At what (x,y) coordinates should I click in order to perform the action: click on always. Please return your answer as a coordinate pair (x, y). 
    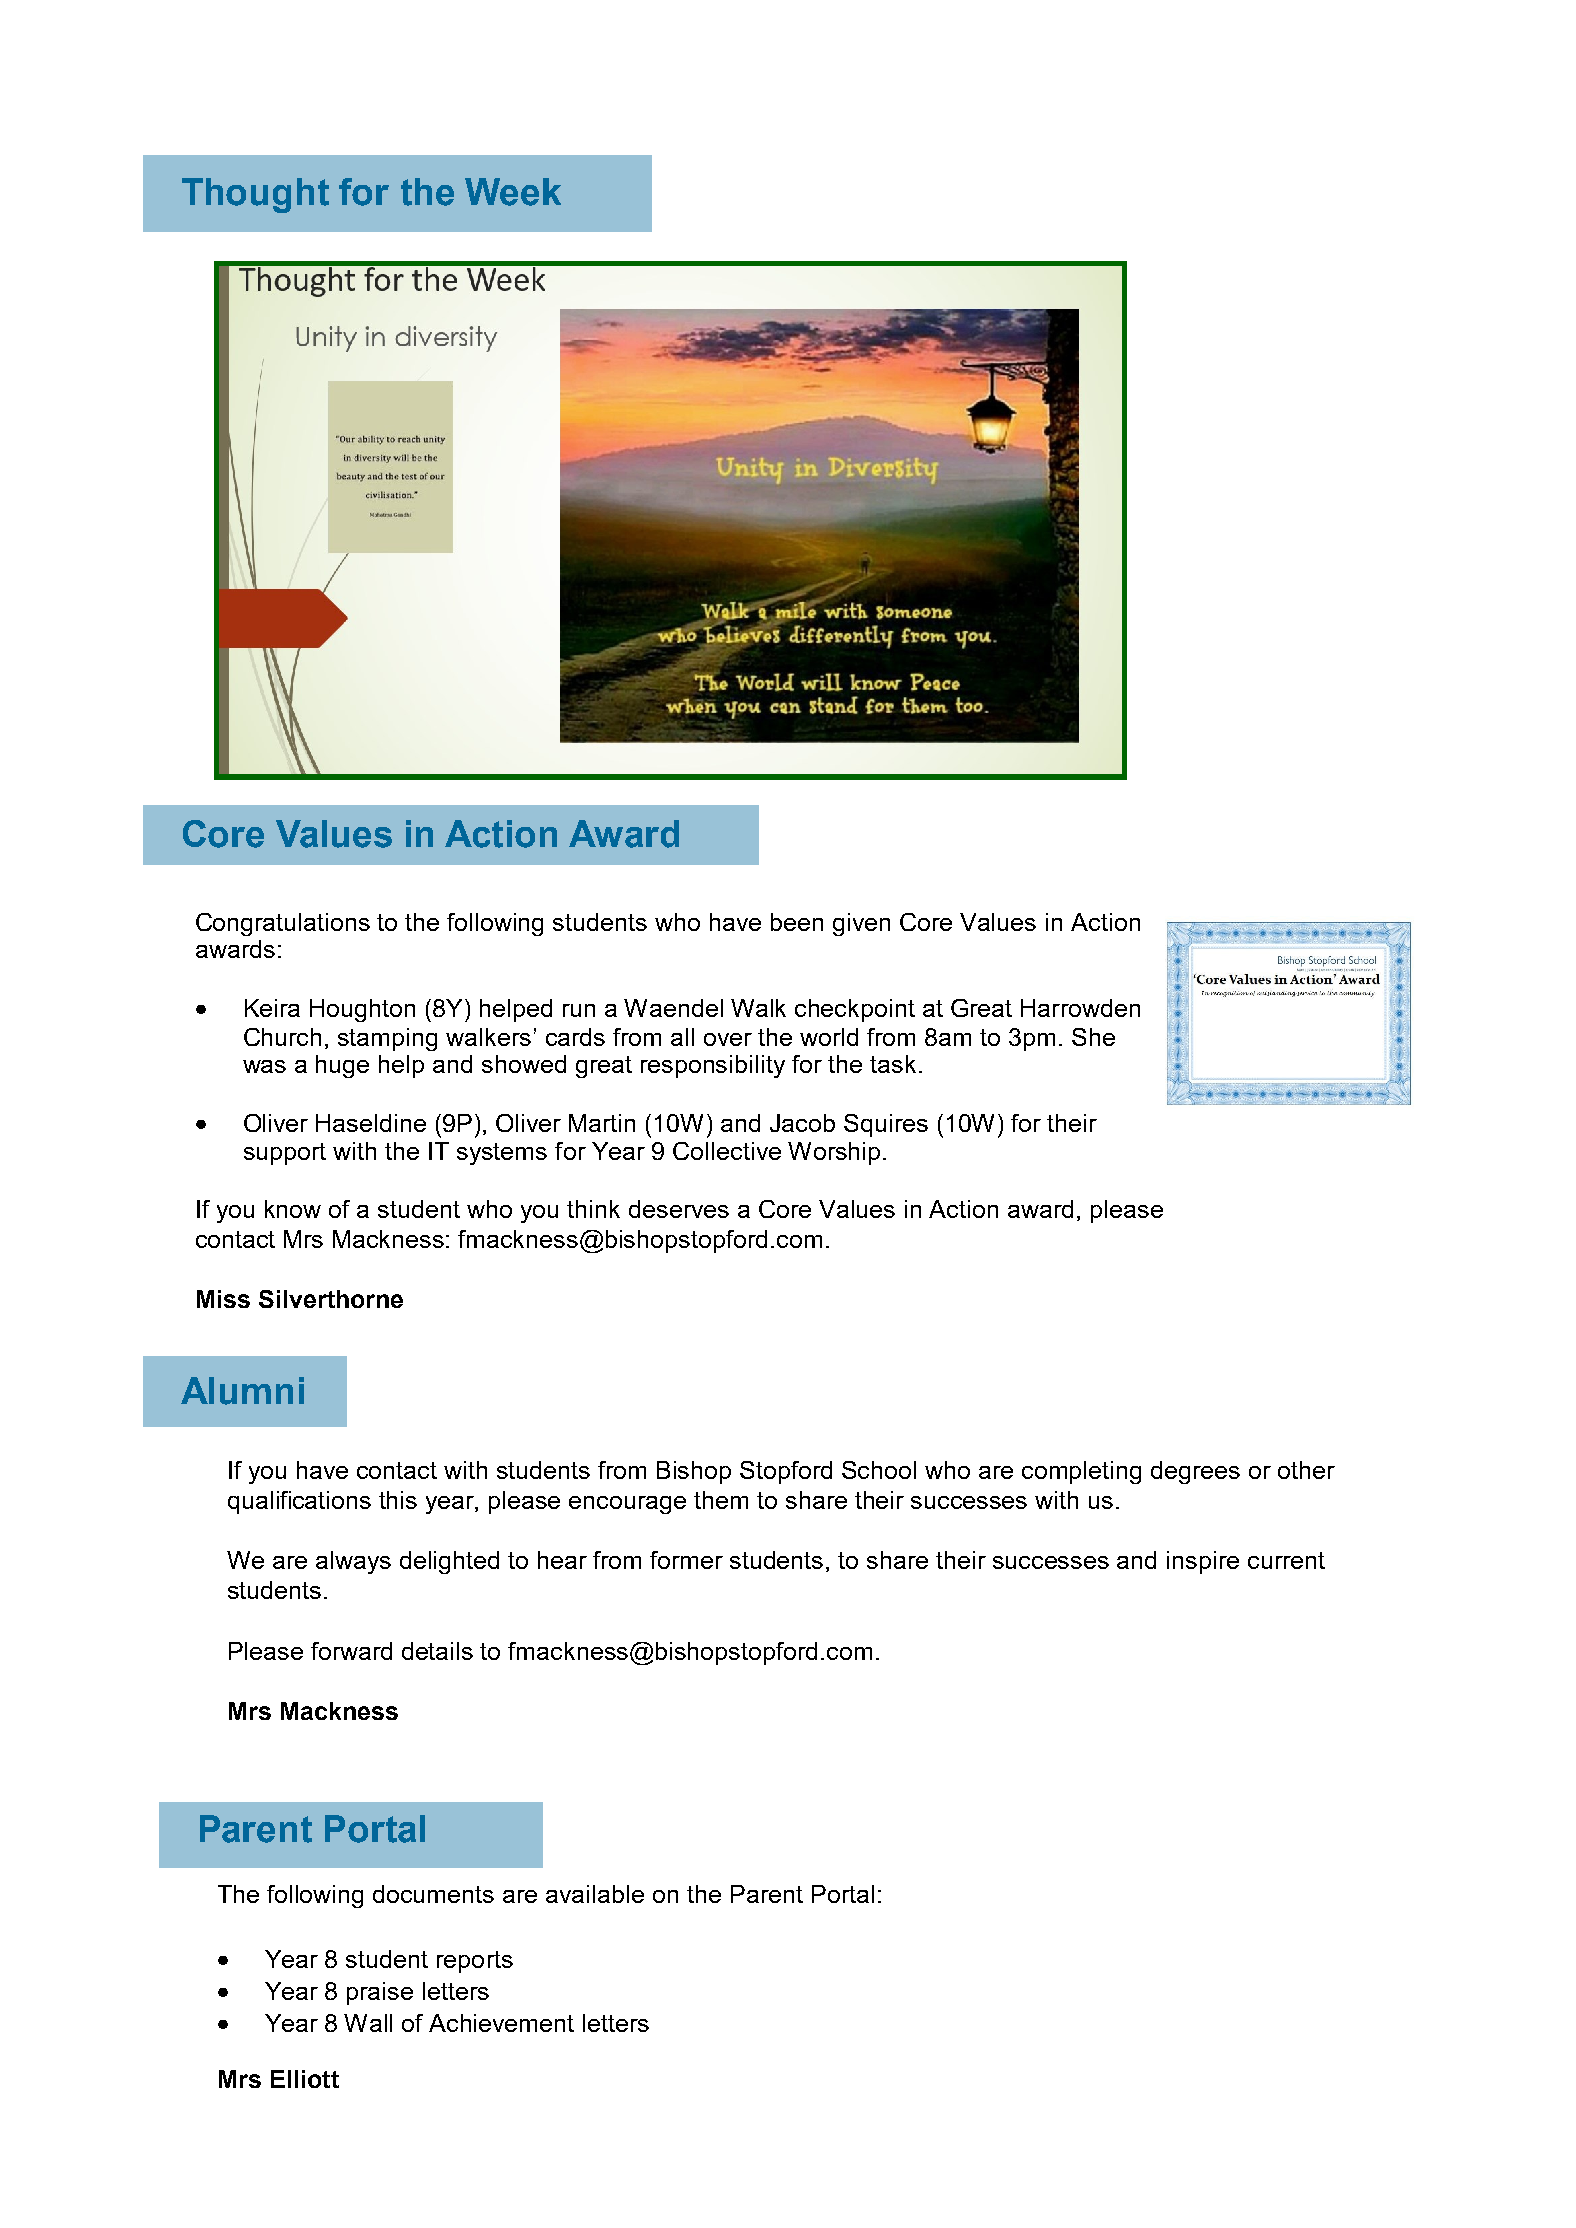
    Looking at the image, I should click on (353, 1562).
